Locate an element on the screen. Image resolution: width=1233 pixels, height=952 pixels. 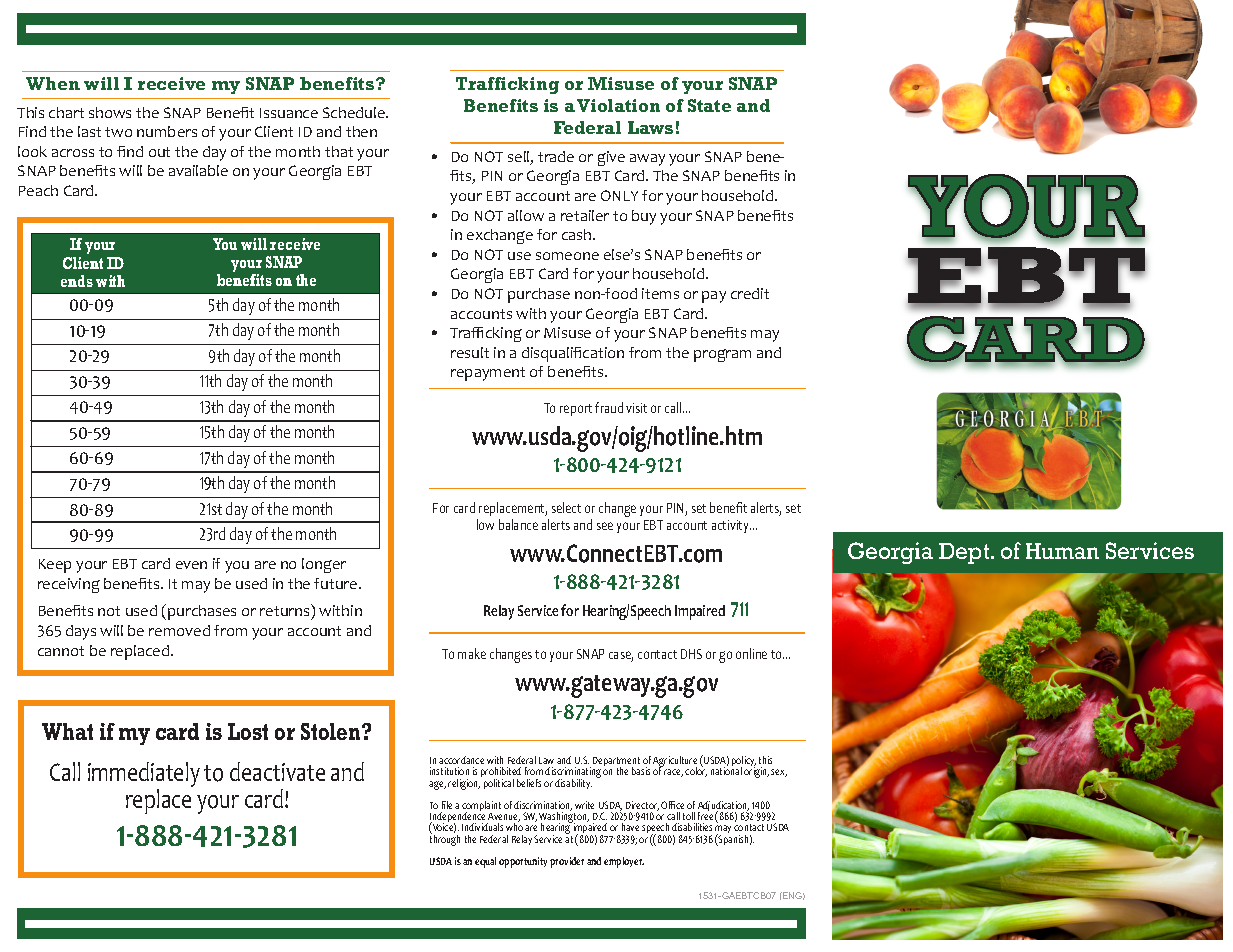
make is located at coordinates (472, 653).
